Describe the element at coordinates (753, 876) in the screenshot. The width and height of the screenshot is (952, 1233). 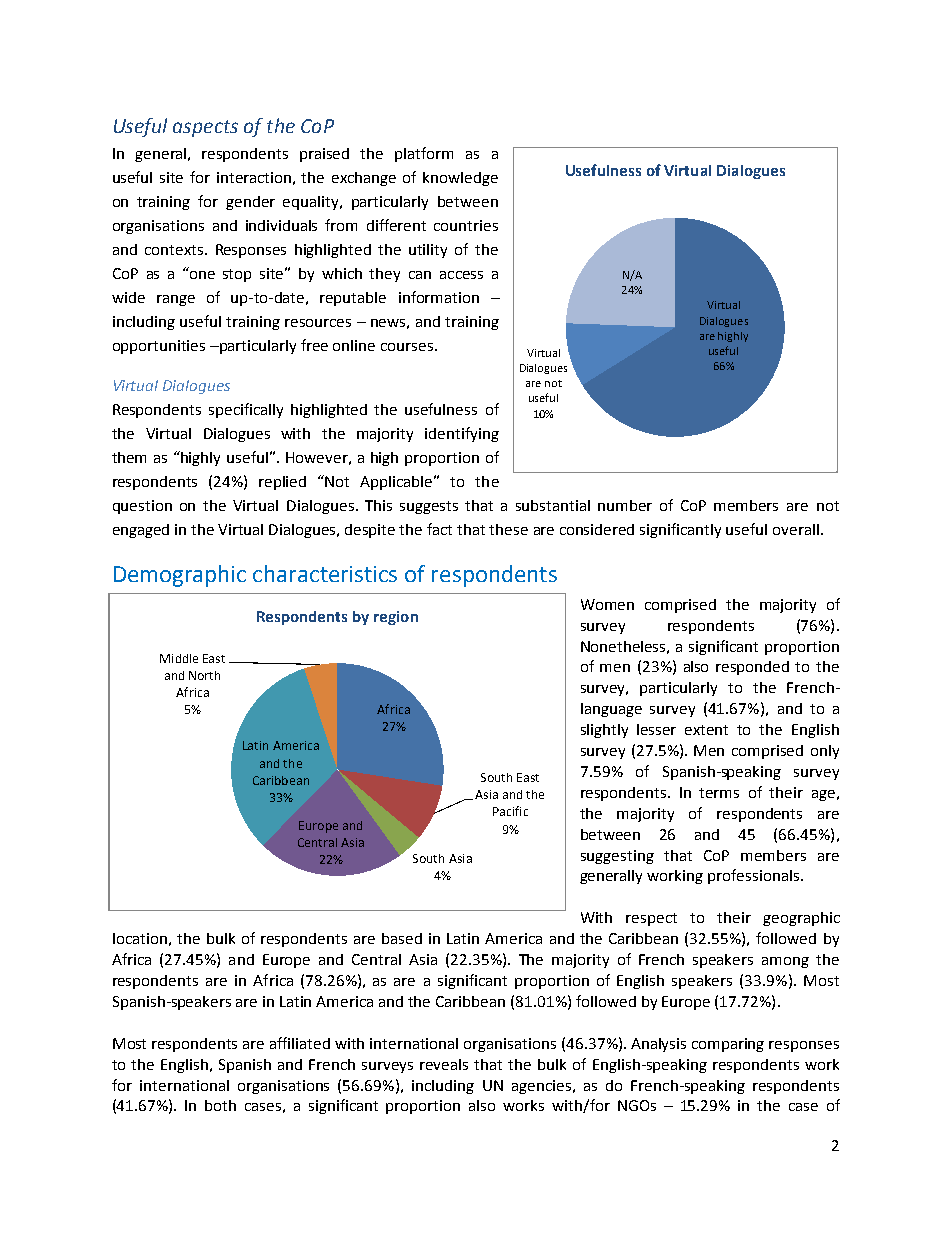
I see `professionals` at that location.
